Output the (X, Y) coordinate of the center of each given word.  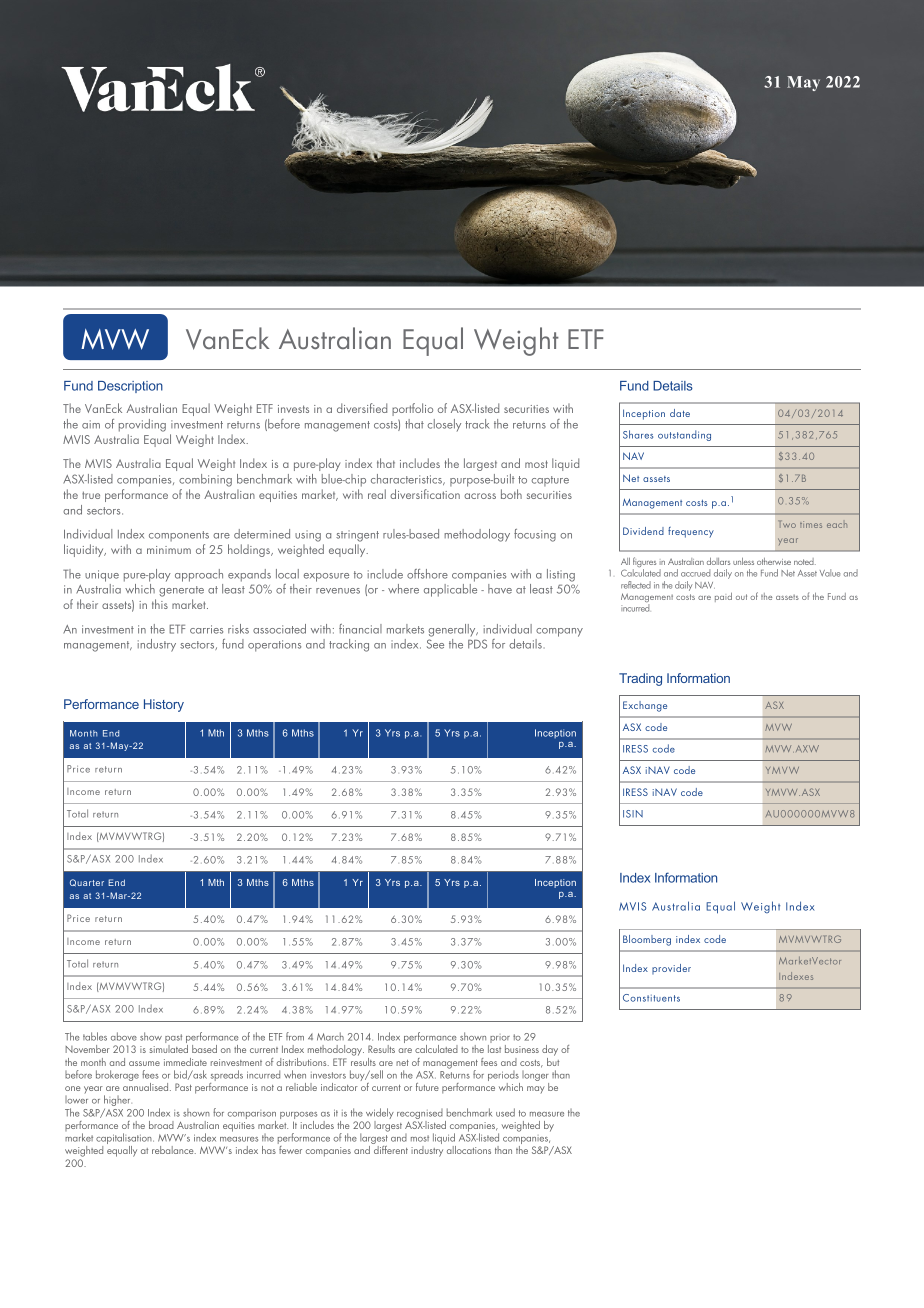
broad (161, 1125)
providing (142, 425)
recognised (420, 1115)
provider (671, 969)
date (680, 413)
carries (206, 629)
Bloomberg (647, 940)
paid (723, 597)
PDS (477, 644)
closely (444, 425)
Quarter (87, 883)
